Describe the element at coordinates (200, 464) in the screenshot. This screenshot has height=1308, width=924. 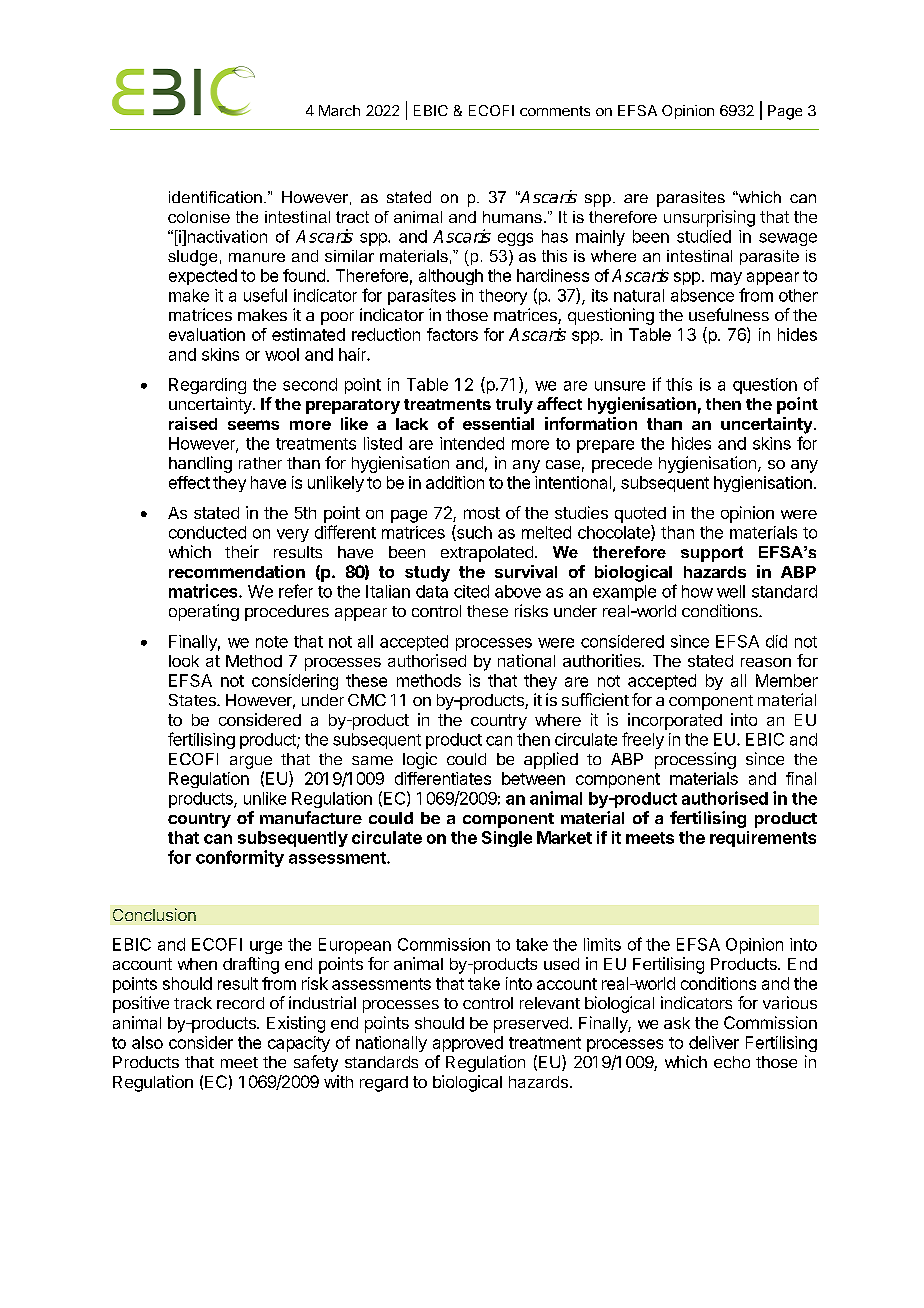
I see `handling` at that location.
